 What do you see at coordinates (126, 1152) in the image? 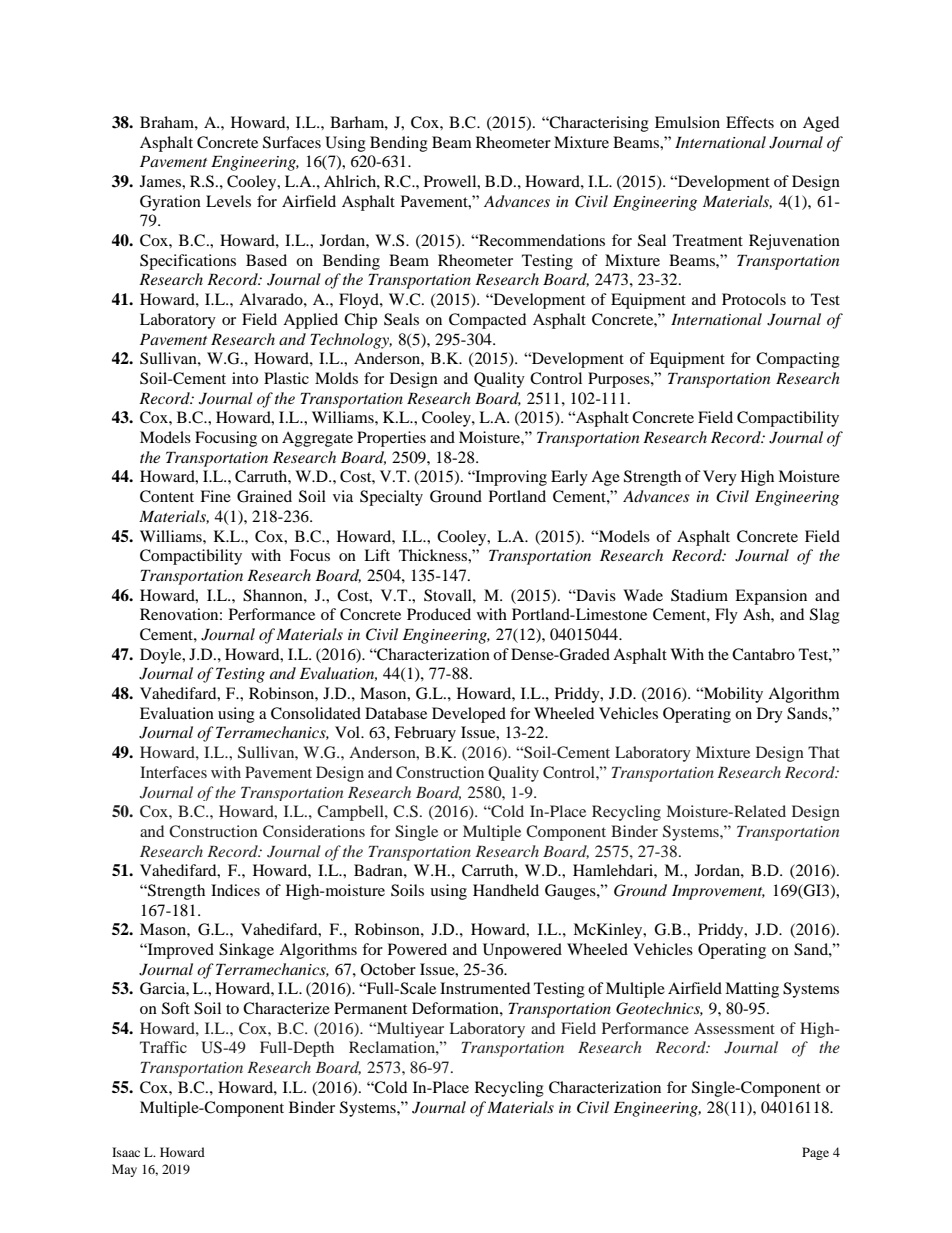
I see `Isaac` at bounding box center [126, 1152].
